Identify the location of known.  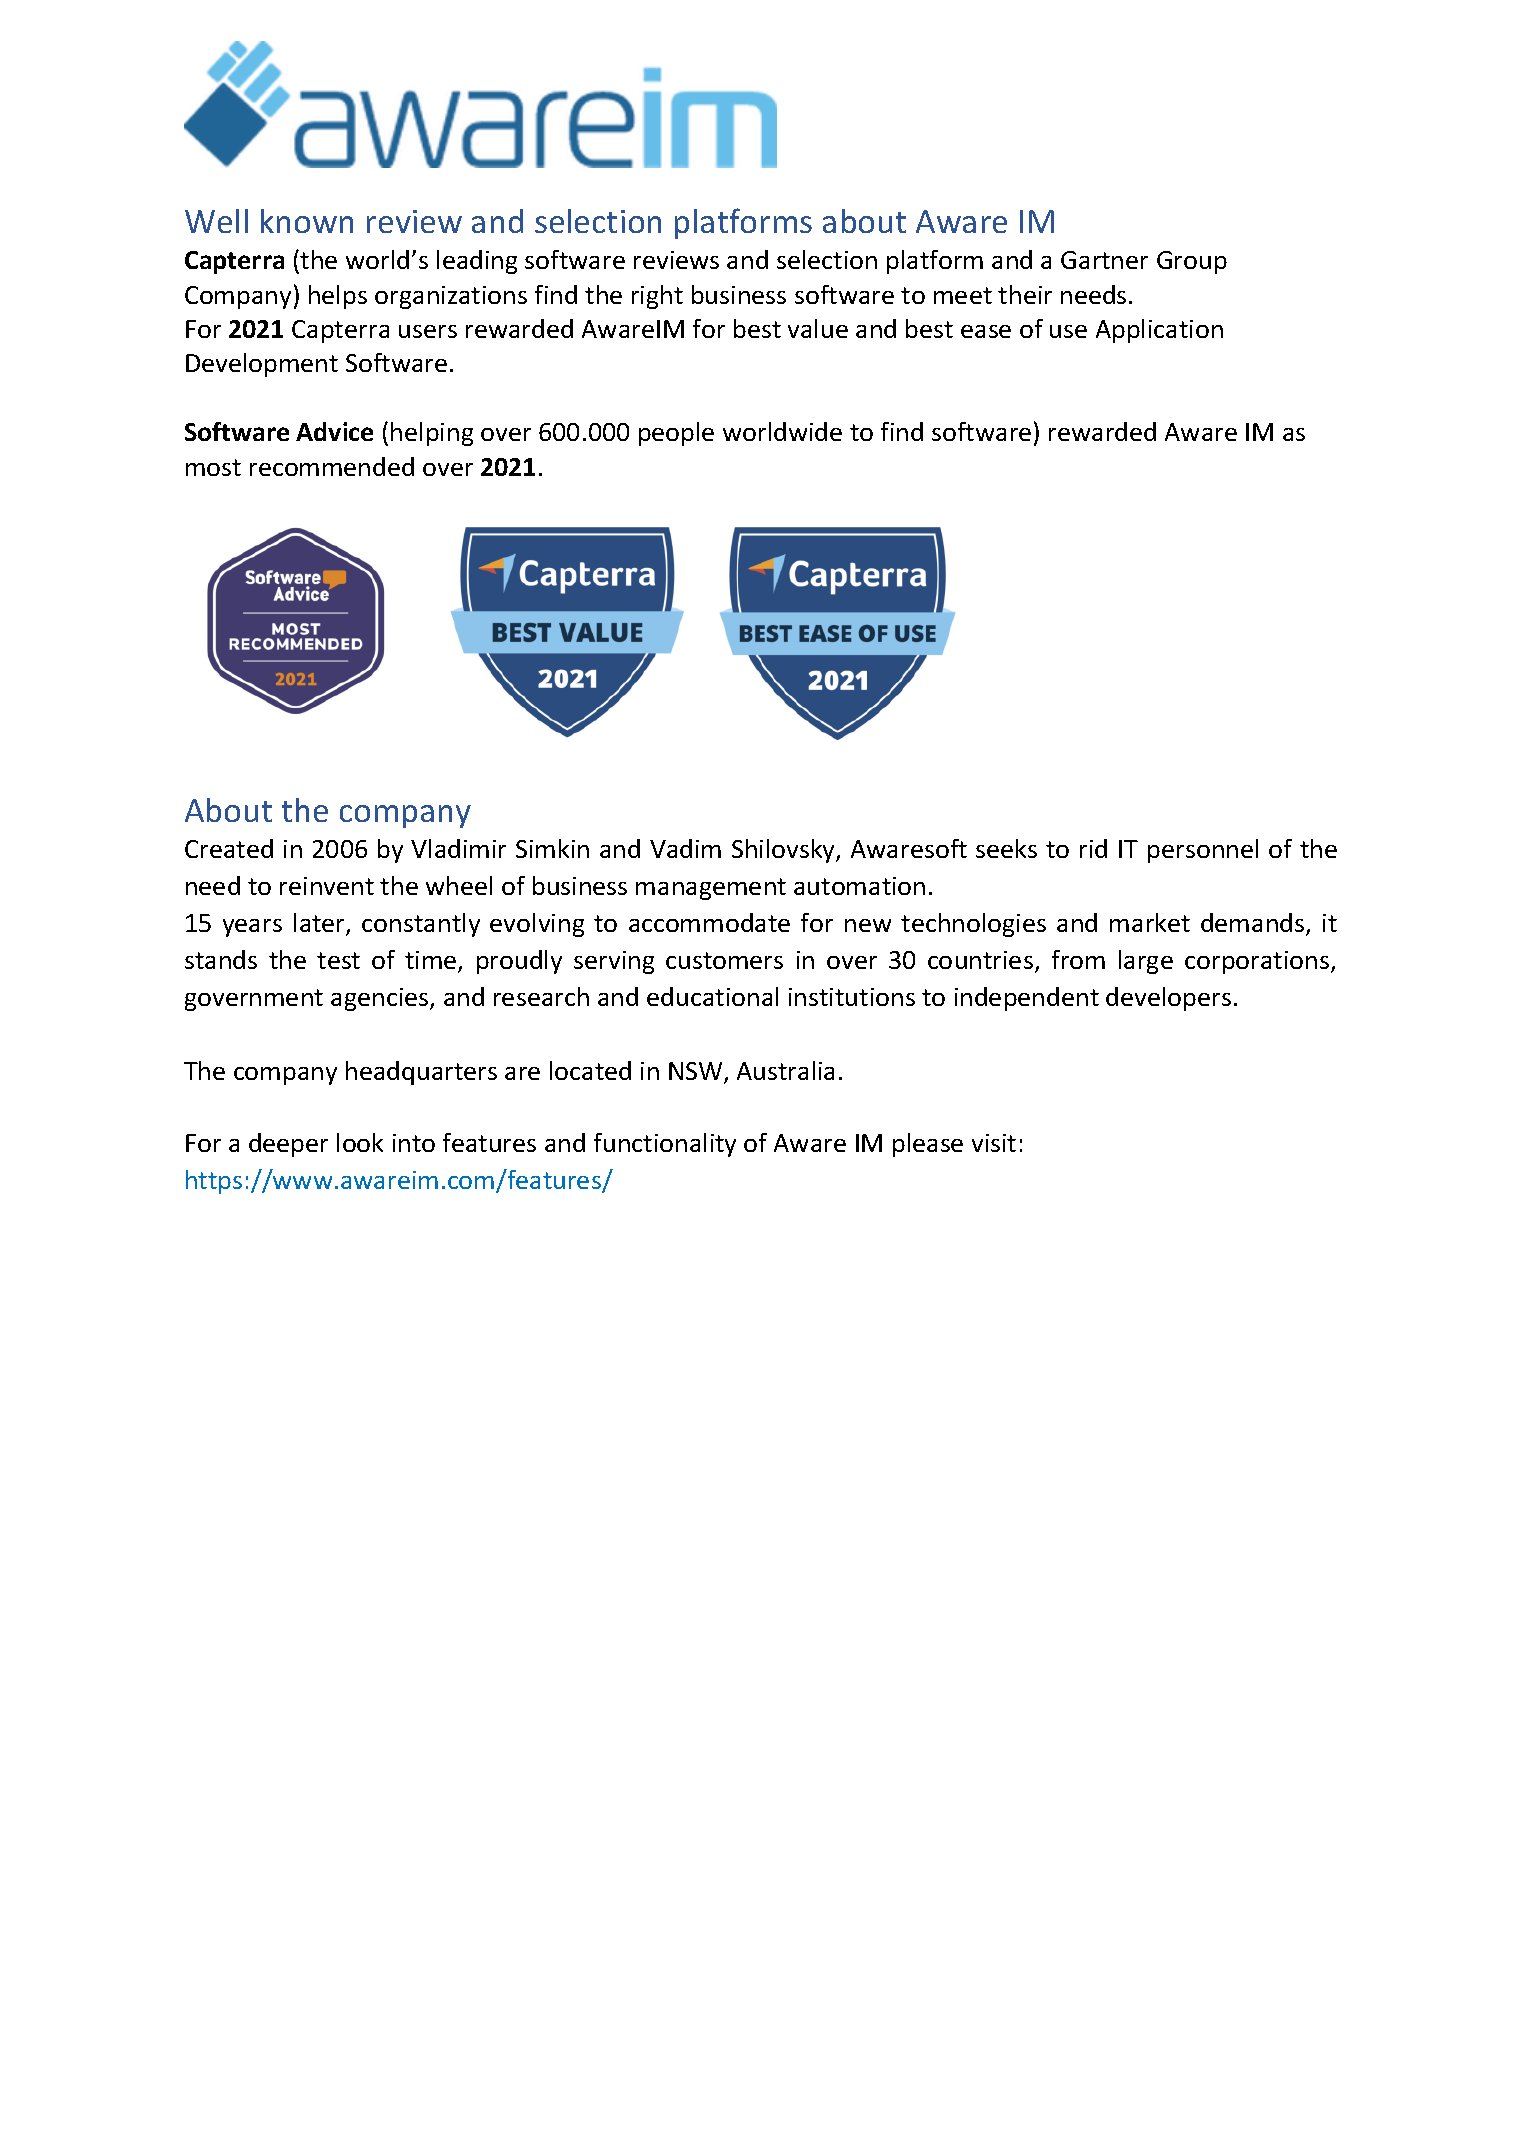
(307, 221).
